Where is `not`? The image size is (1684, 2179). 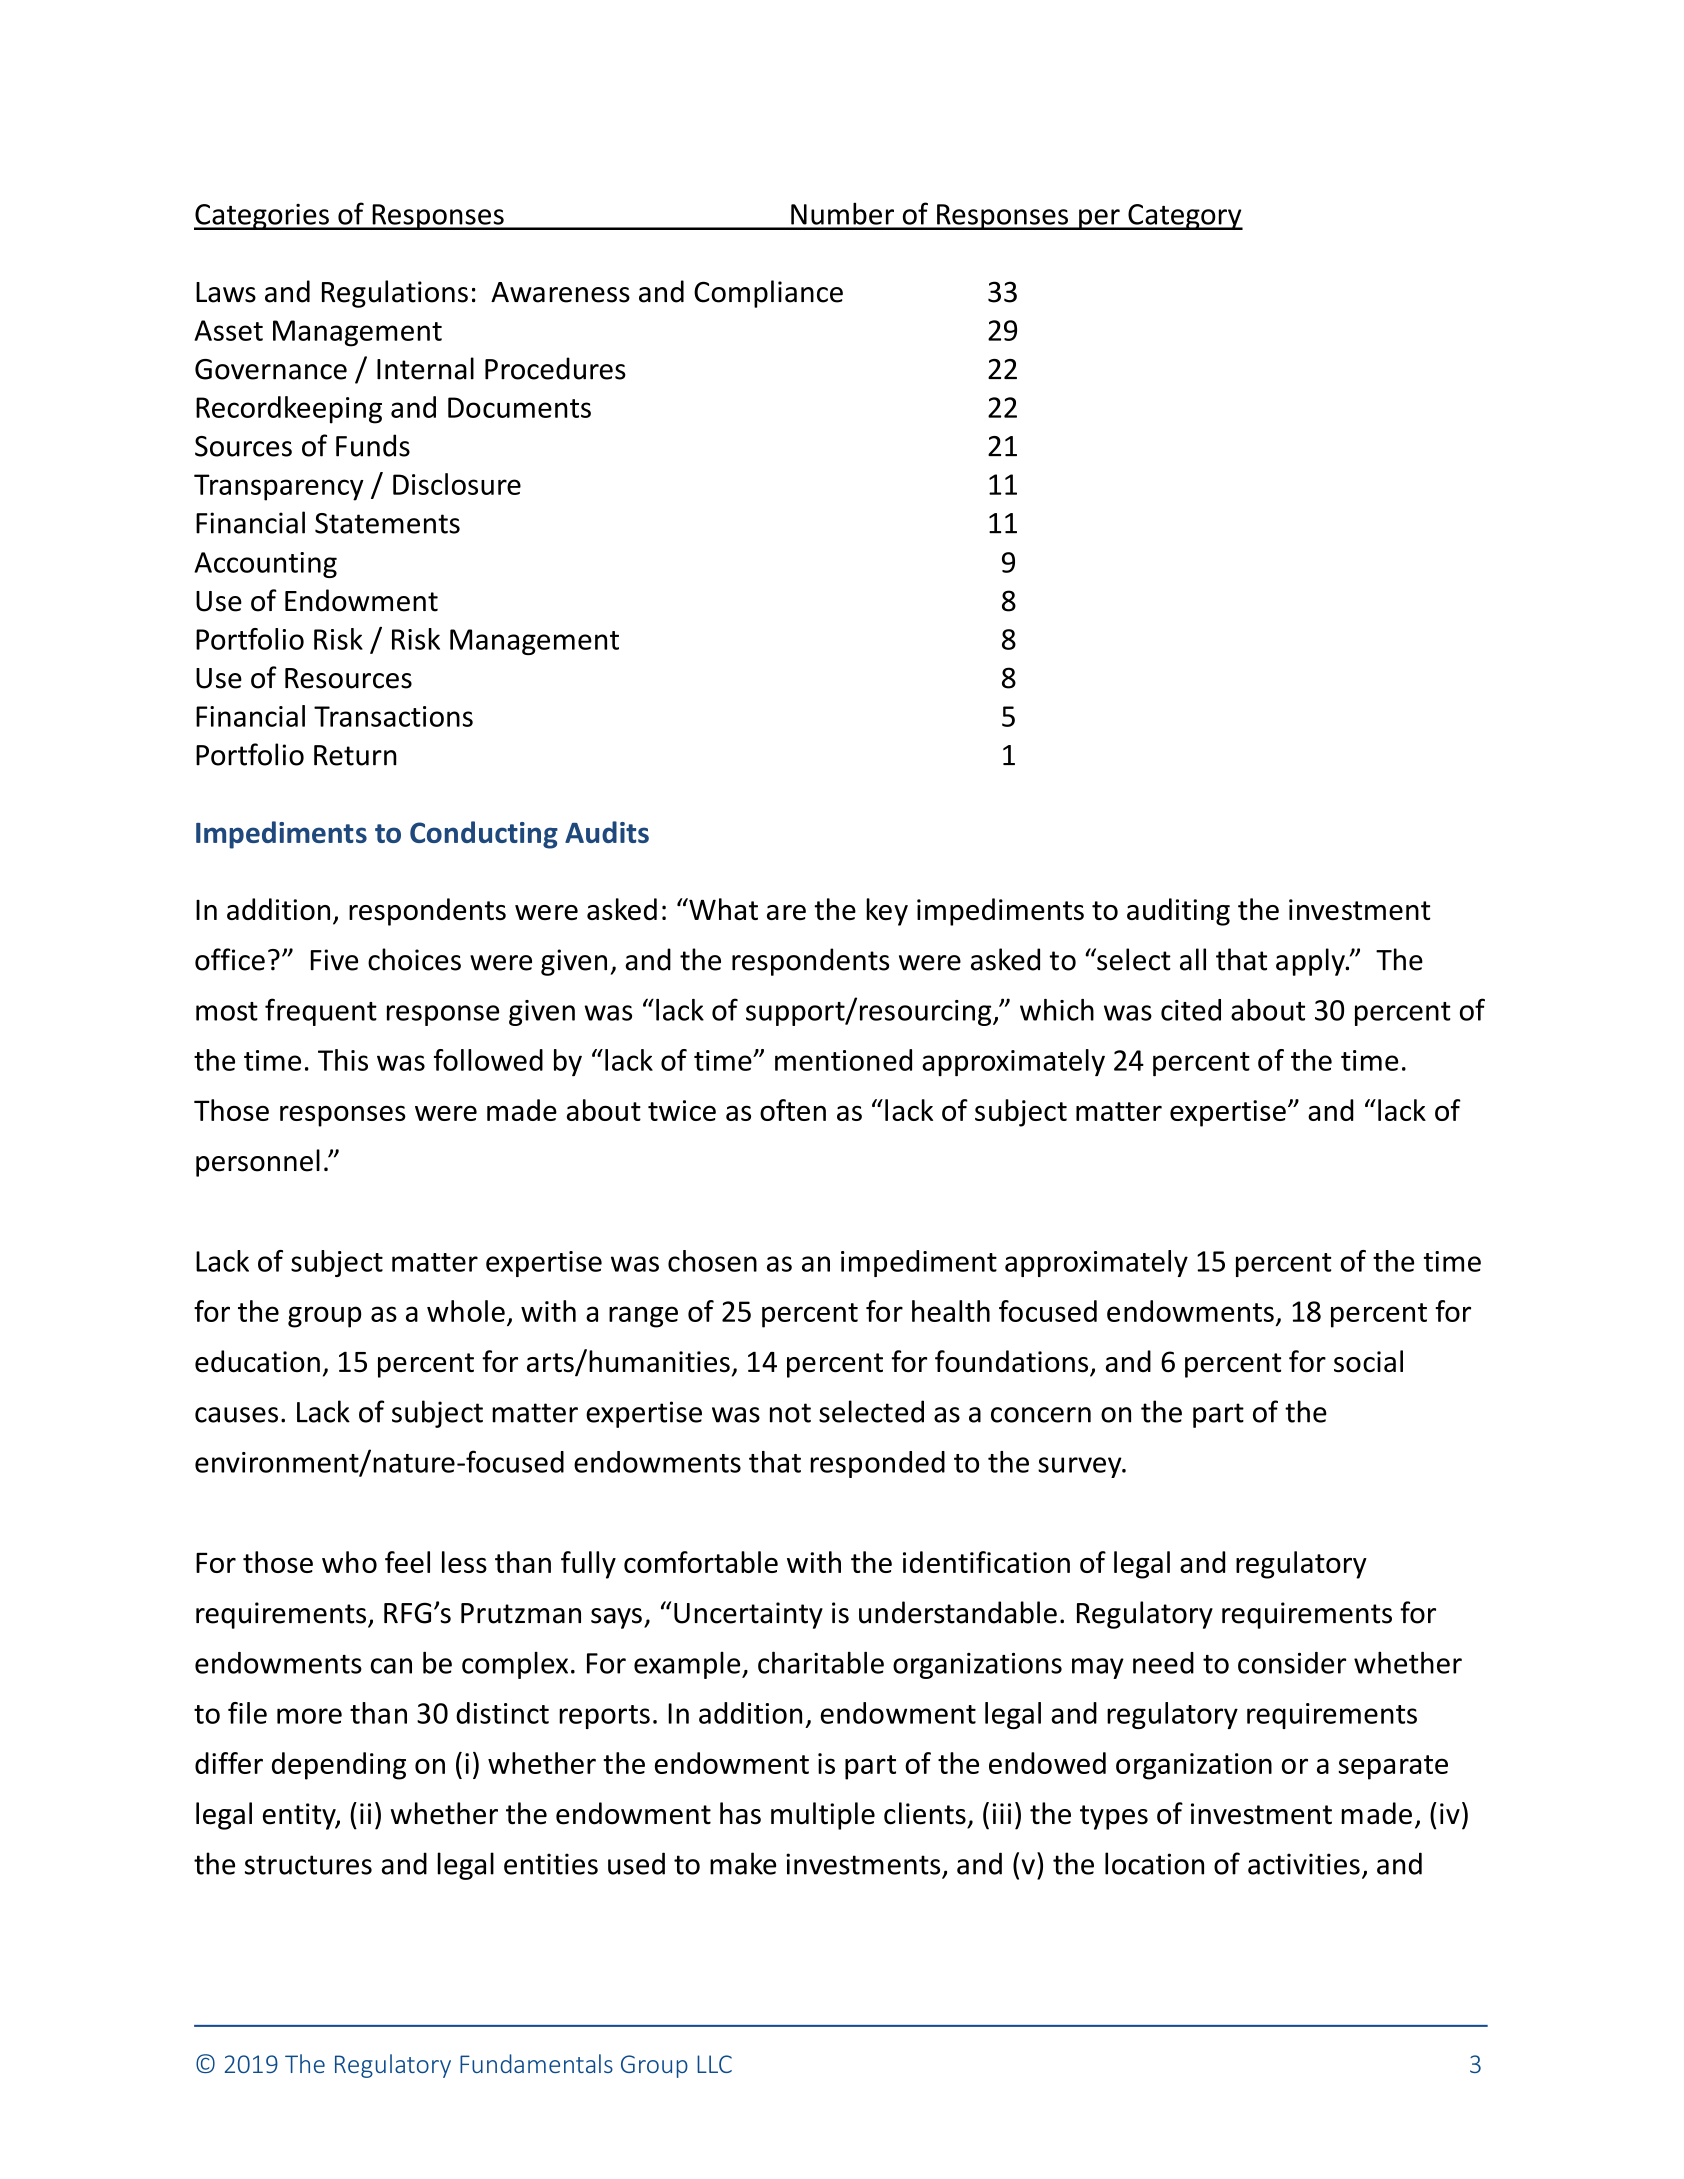 not is located at coordinates (790, 1413).
